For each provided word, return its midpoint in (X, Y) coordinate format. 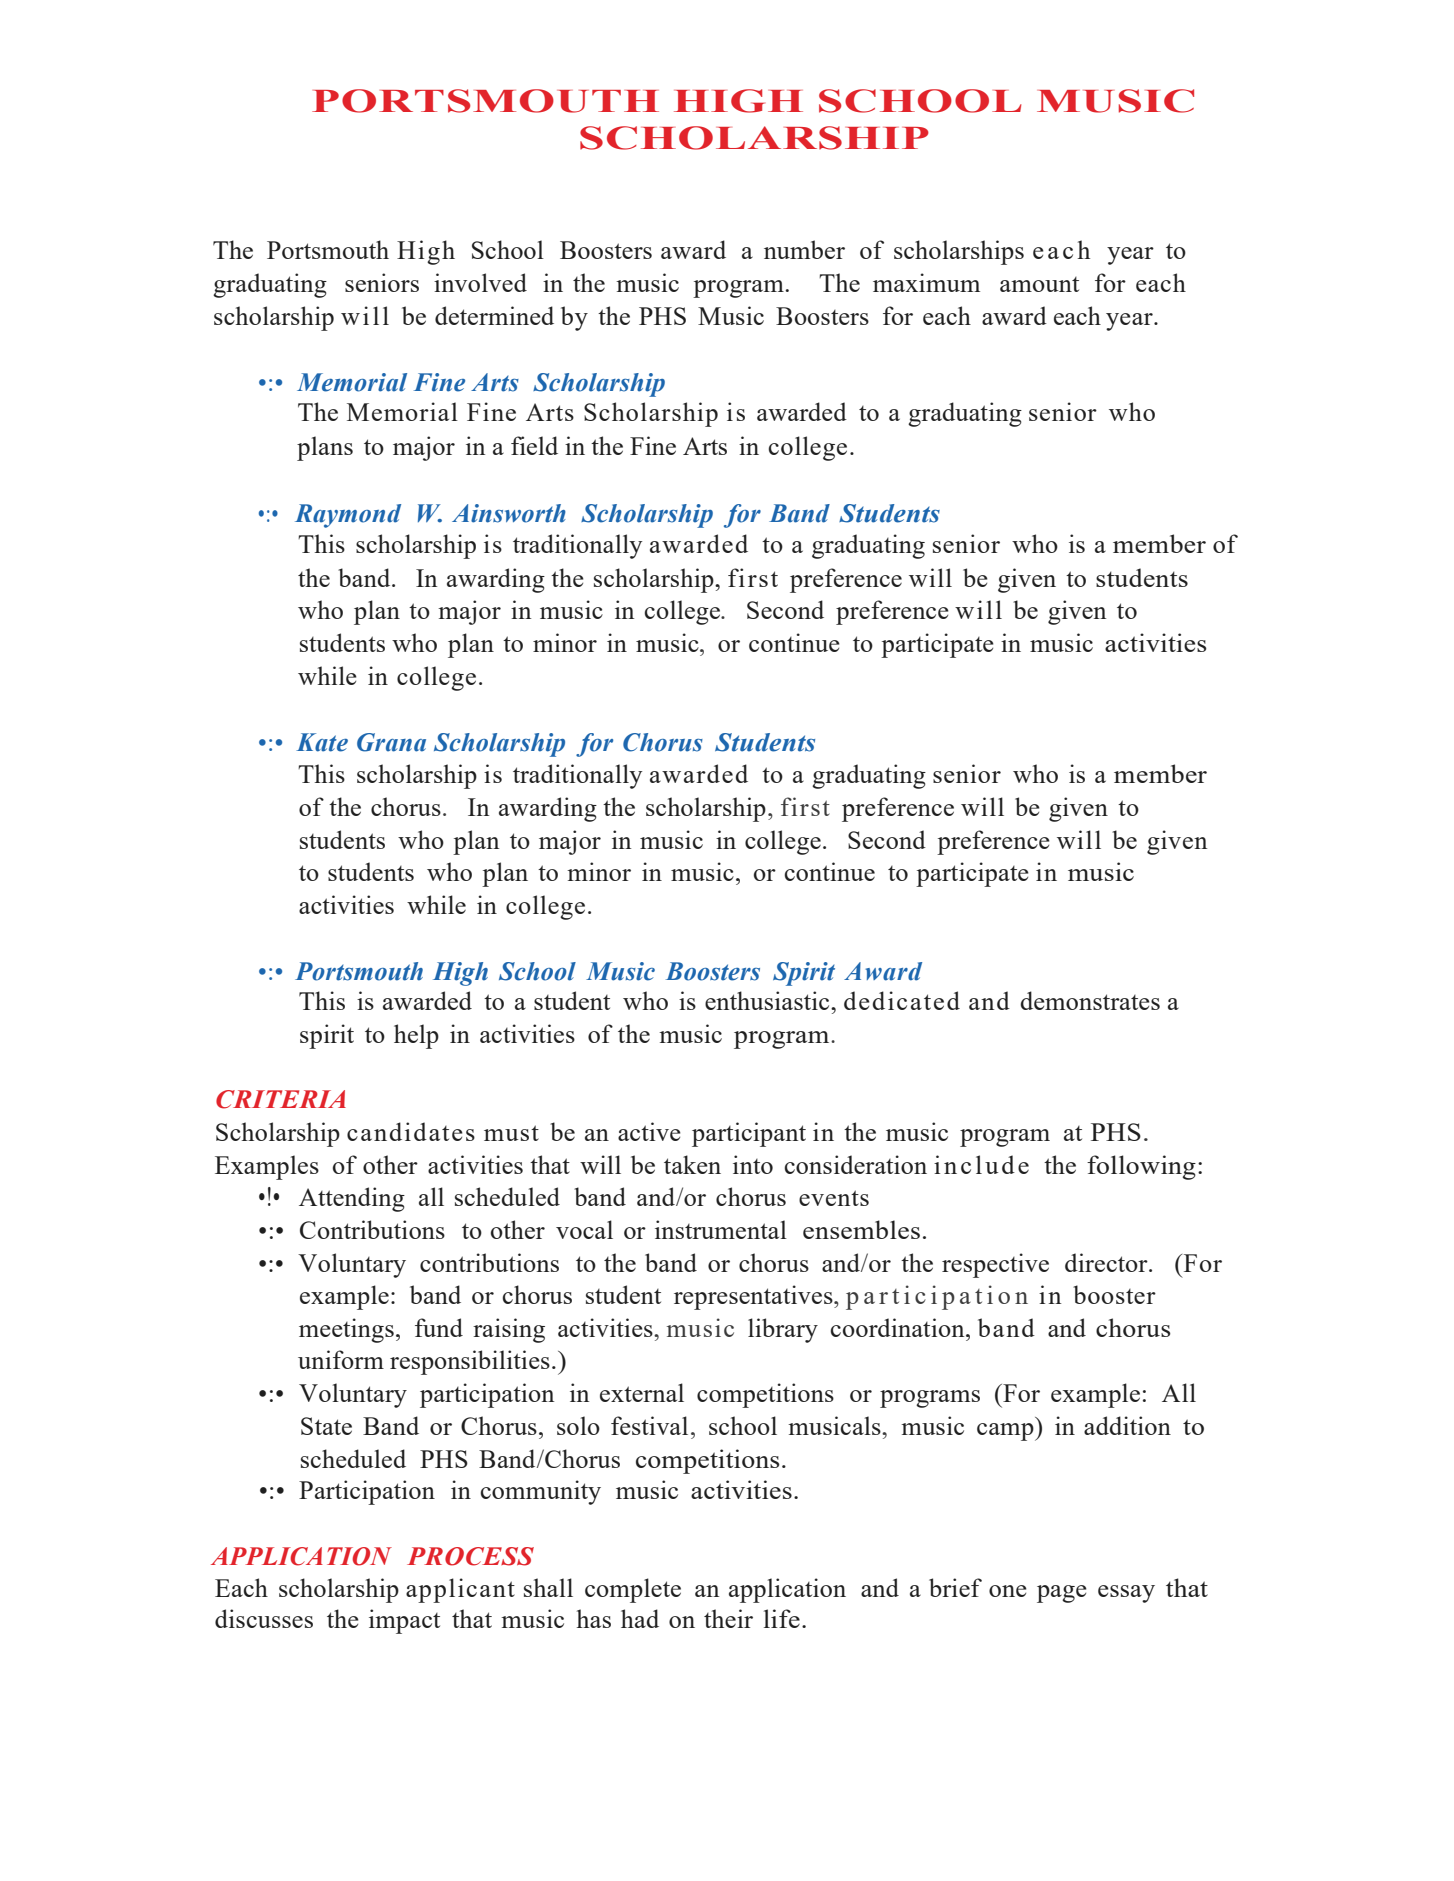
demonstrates (1090, 1000)
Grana (391, 742)
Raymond (348, 516)
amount (1039, 284)
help (416, 1036)
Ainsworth (509, 513)
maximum (926, 282)
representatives (754, 1297)
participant (749, 1134)
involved (480, 282)
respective (995, 1265)
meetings (346, 1330)
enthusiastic (768, 1000)
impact (404, 1621)
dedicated (902, 1000)
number (804, 249)
